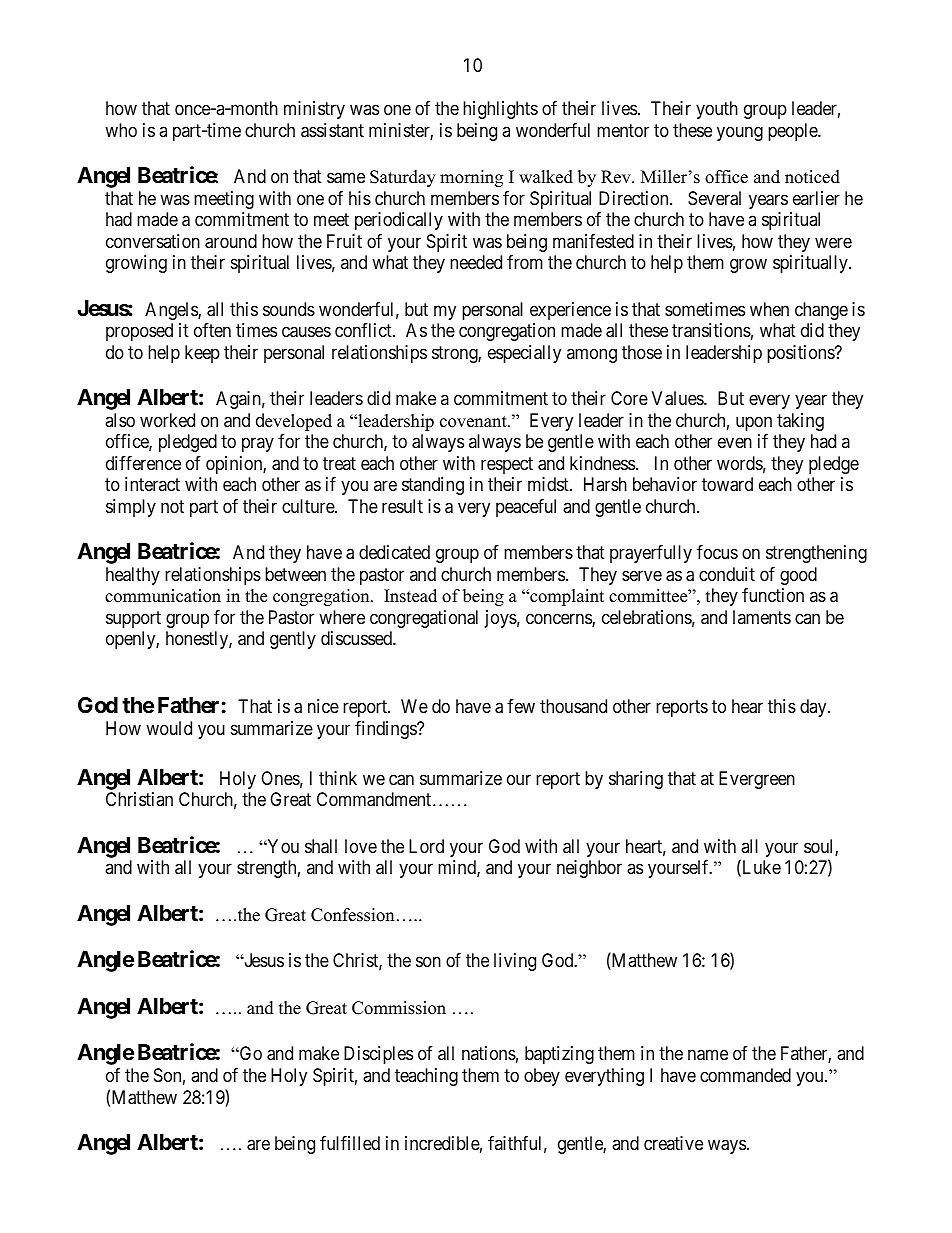 Image resolution: width=952 pixels, height=1233 pixels. I want to click on highlights, so click(500, 110).
